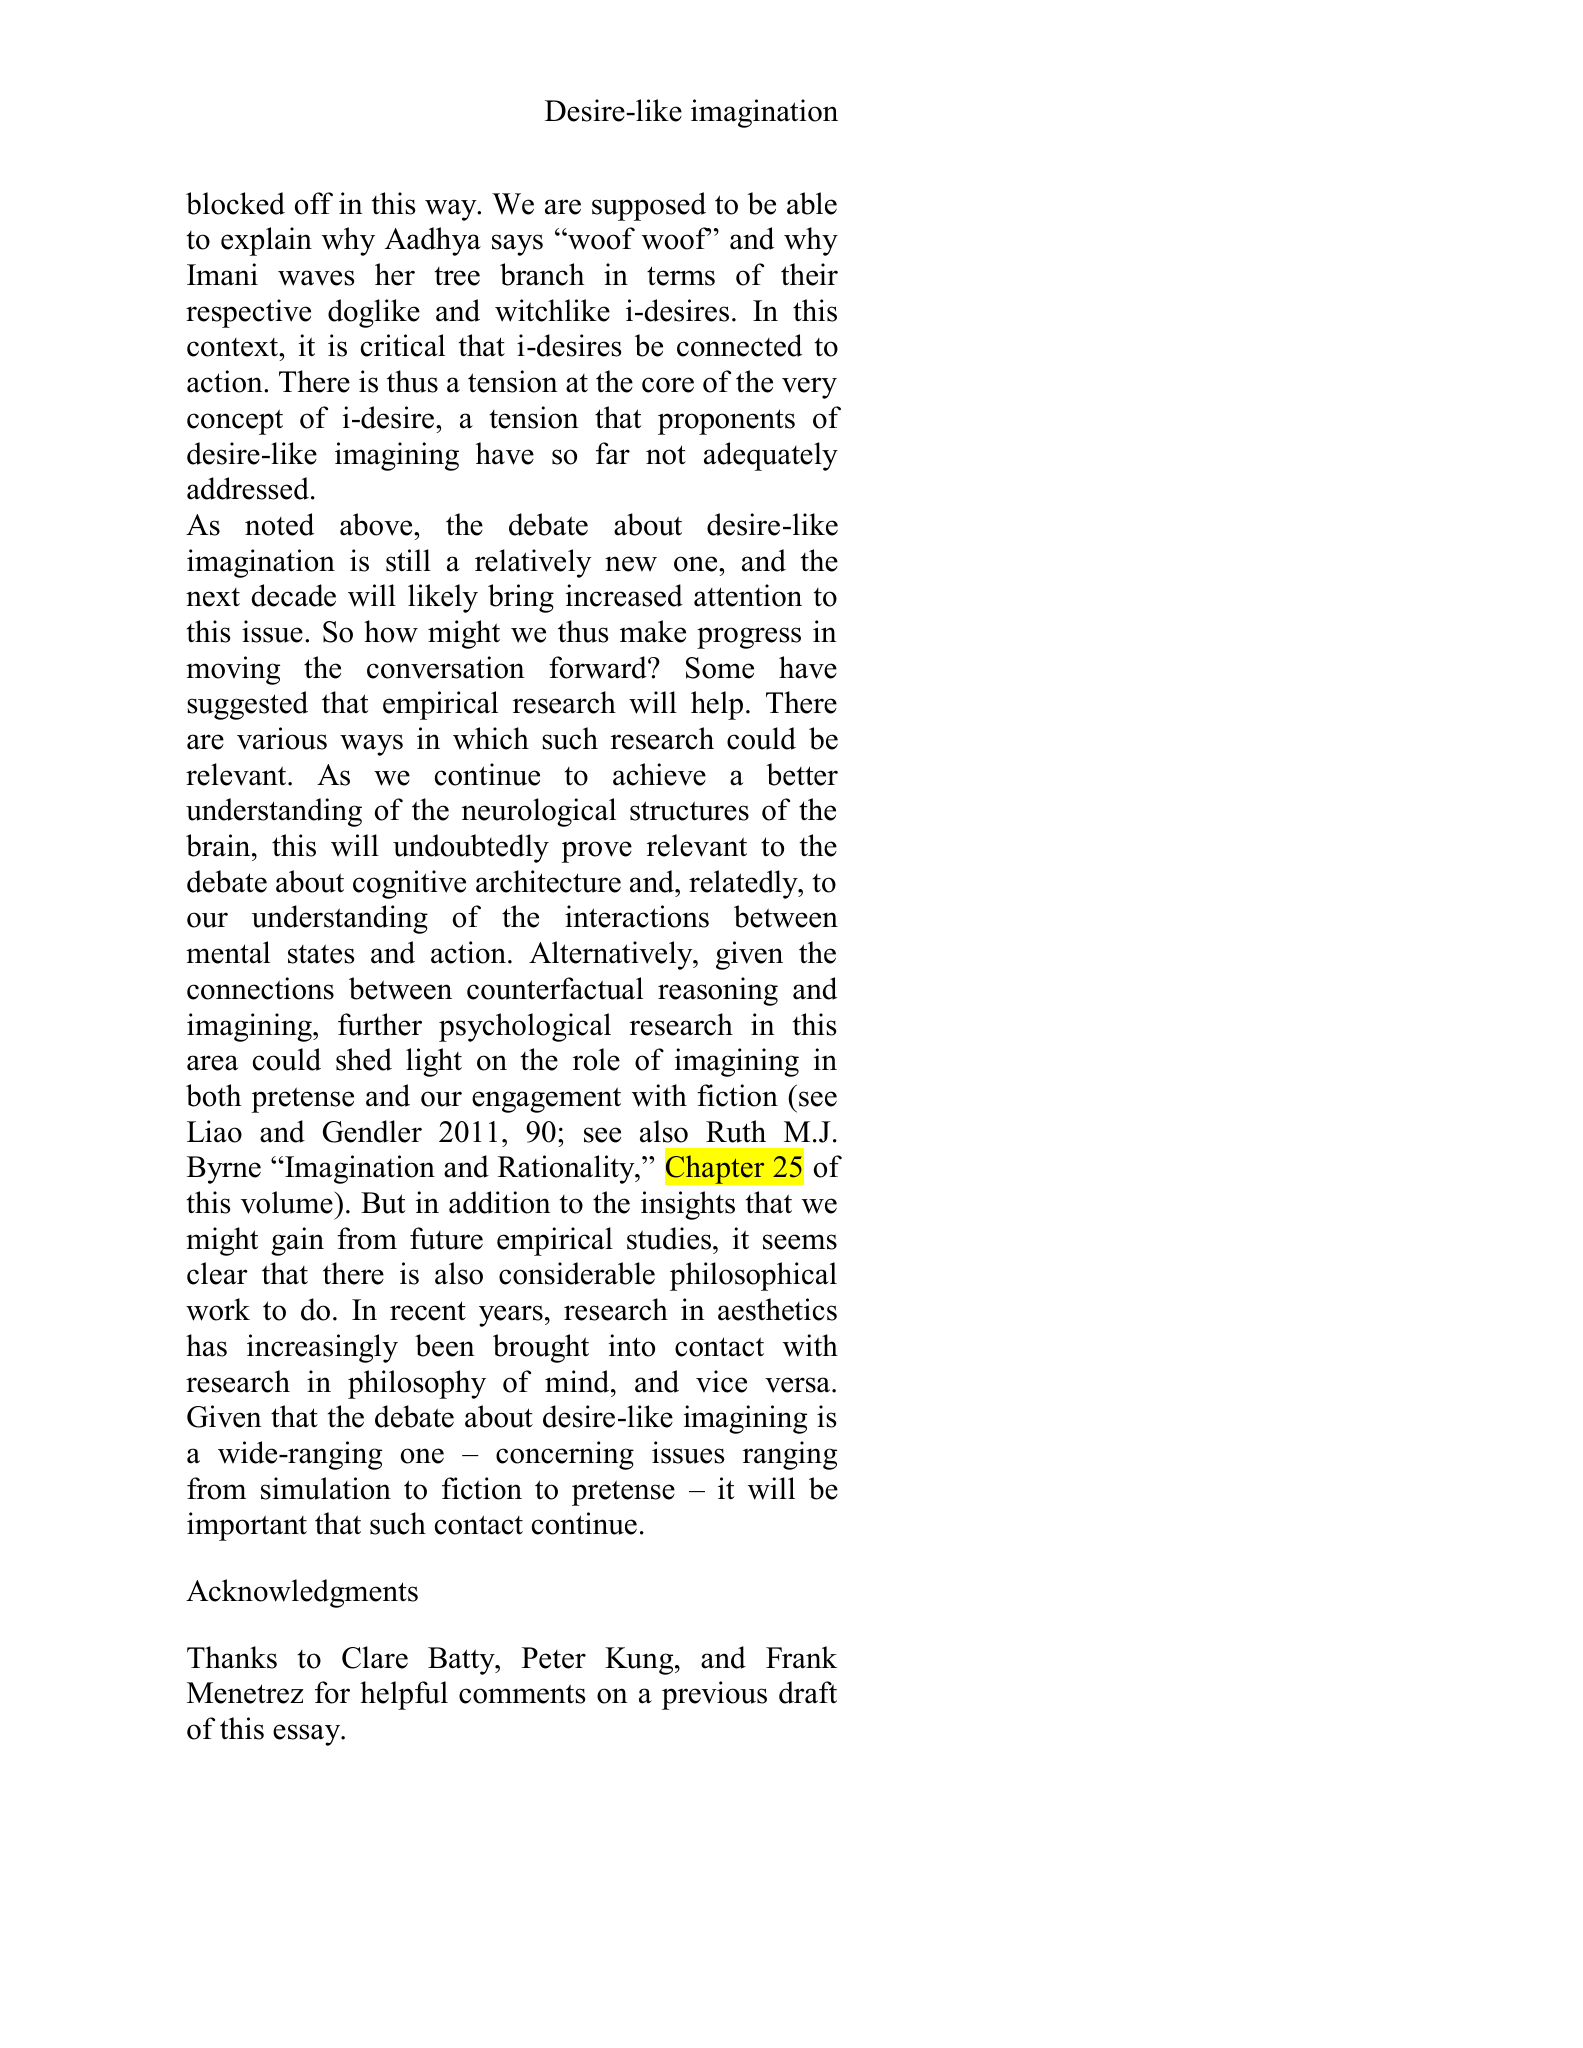 This document has width=1583, height=2048. Describe the element at coordinates (522, 1694) in the document. I see `comments` at that location.
